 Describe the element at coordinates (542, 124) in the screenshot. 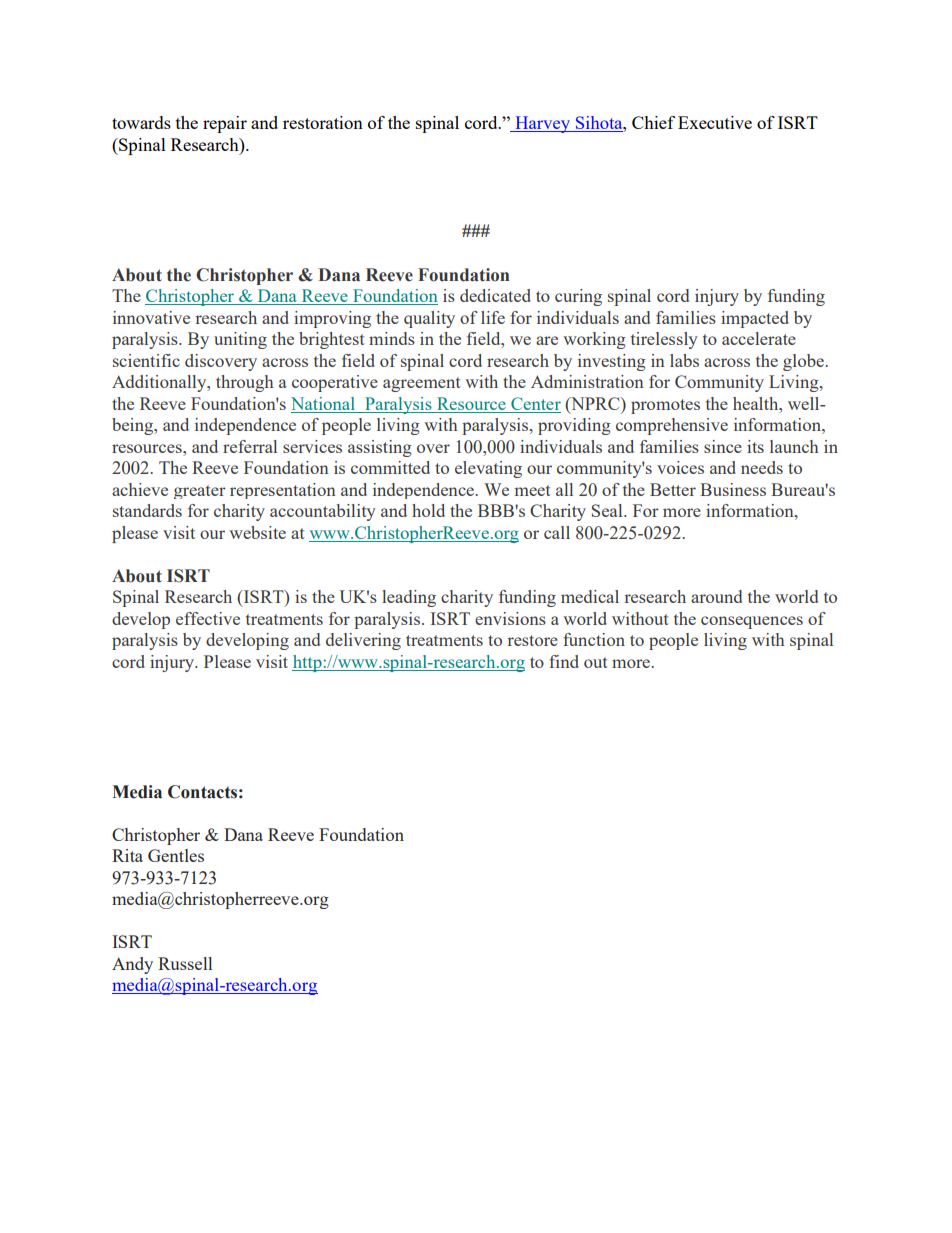

I see `Harvey` at that location.
